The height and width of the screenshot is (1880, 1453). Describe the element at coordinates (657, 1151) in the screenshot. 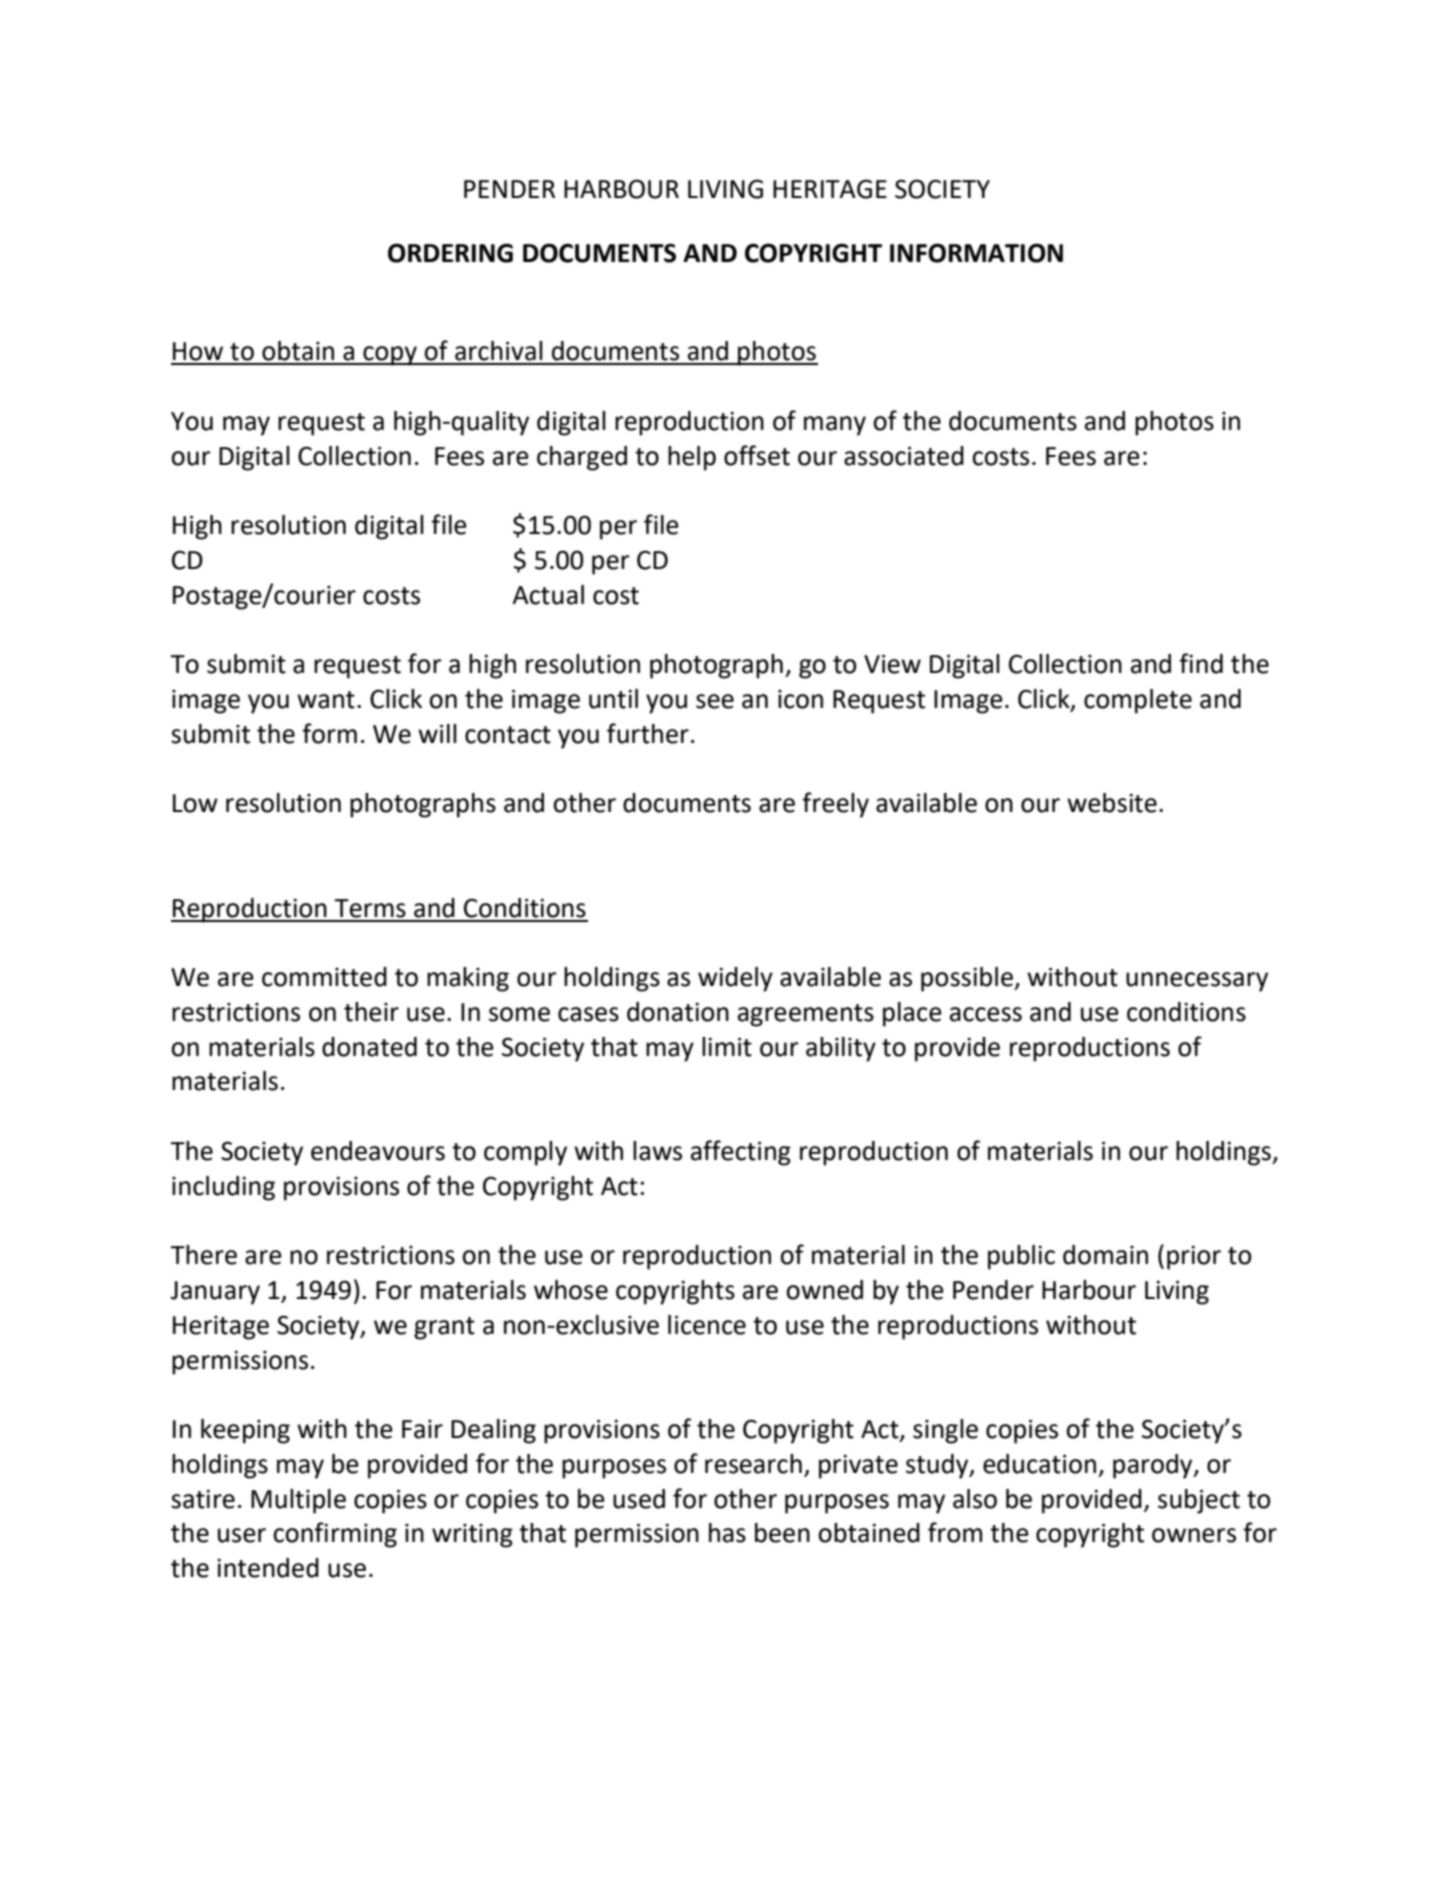

I see `laws` at that location.
